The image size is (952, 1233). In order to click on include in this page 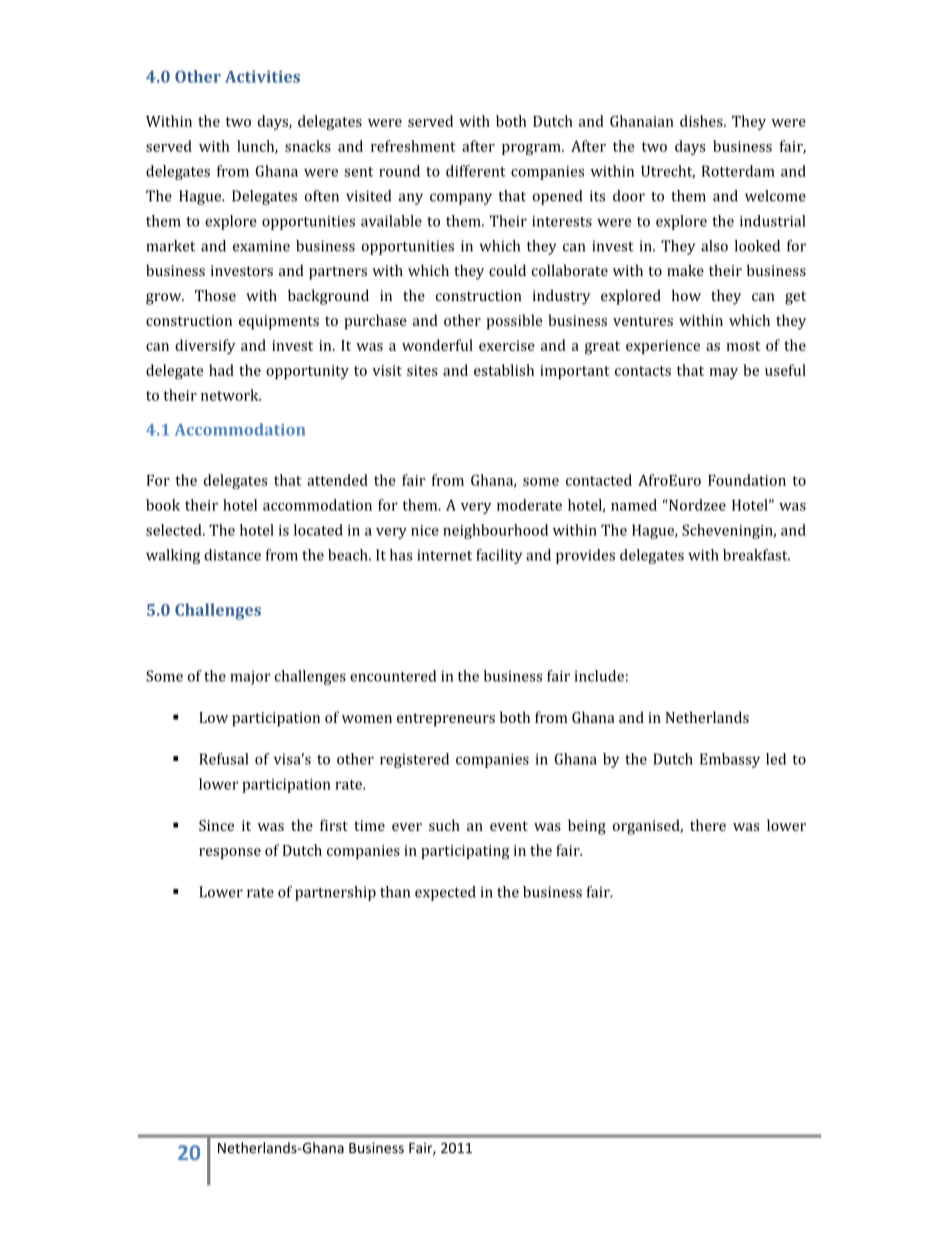, I will do `click(599, 676)`.
